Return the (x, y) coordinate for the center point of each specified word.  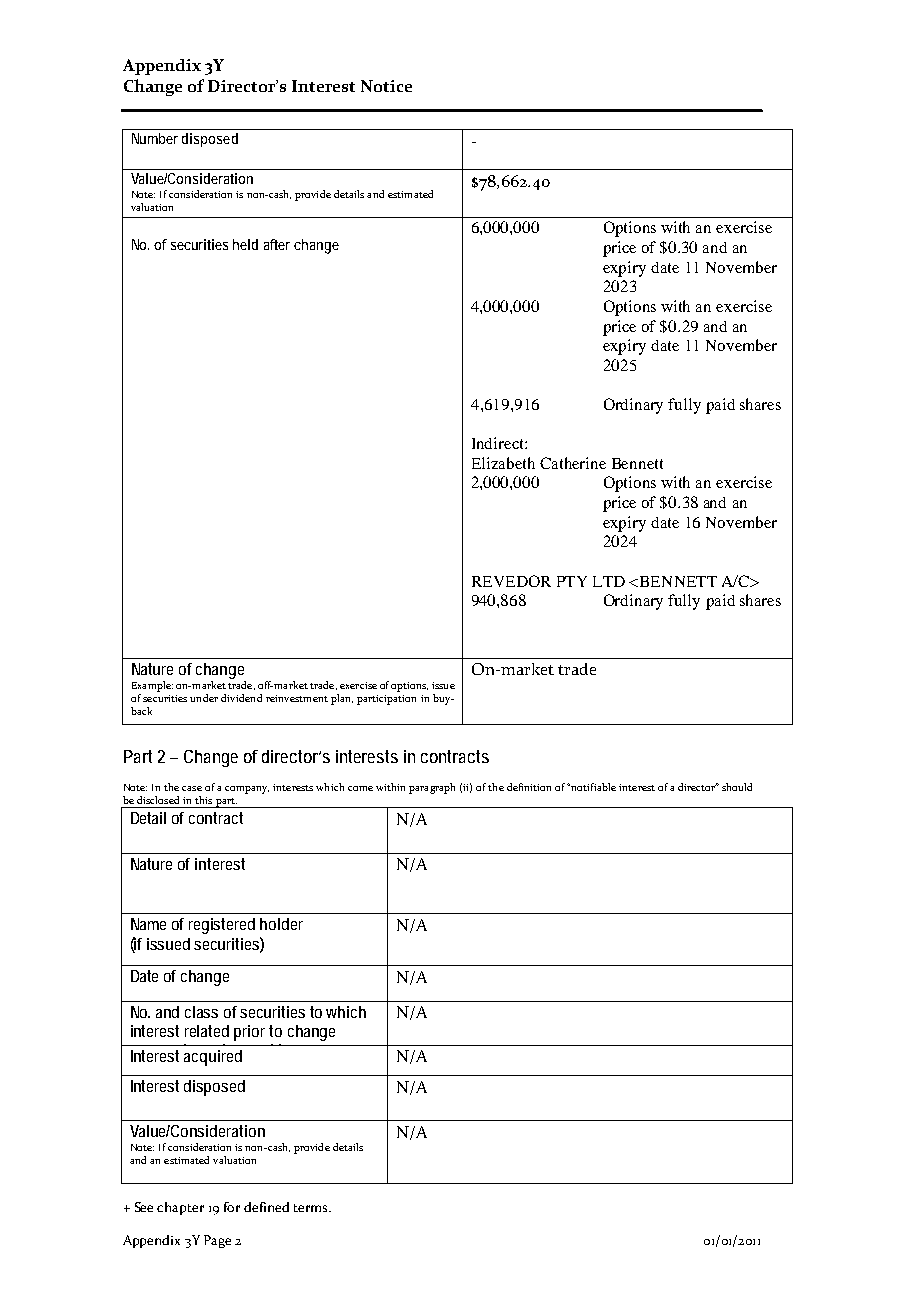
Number (155, 138)
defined (266, 1207)
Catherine (573, 463)
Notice (386, 86)
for (232, 1207)
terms (312, 1208)
